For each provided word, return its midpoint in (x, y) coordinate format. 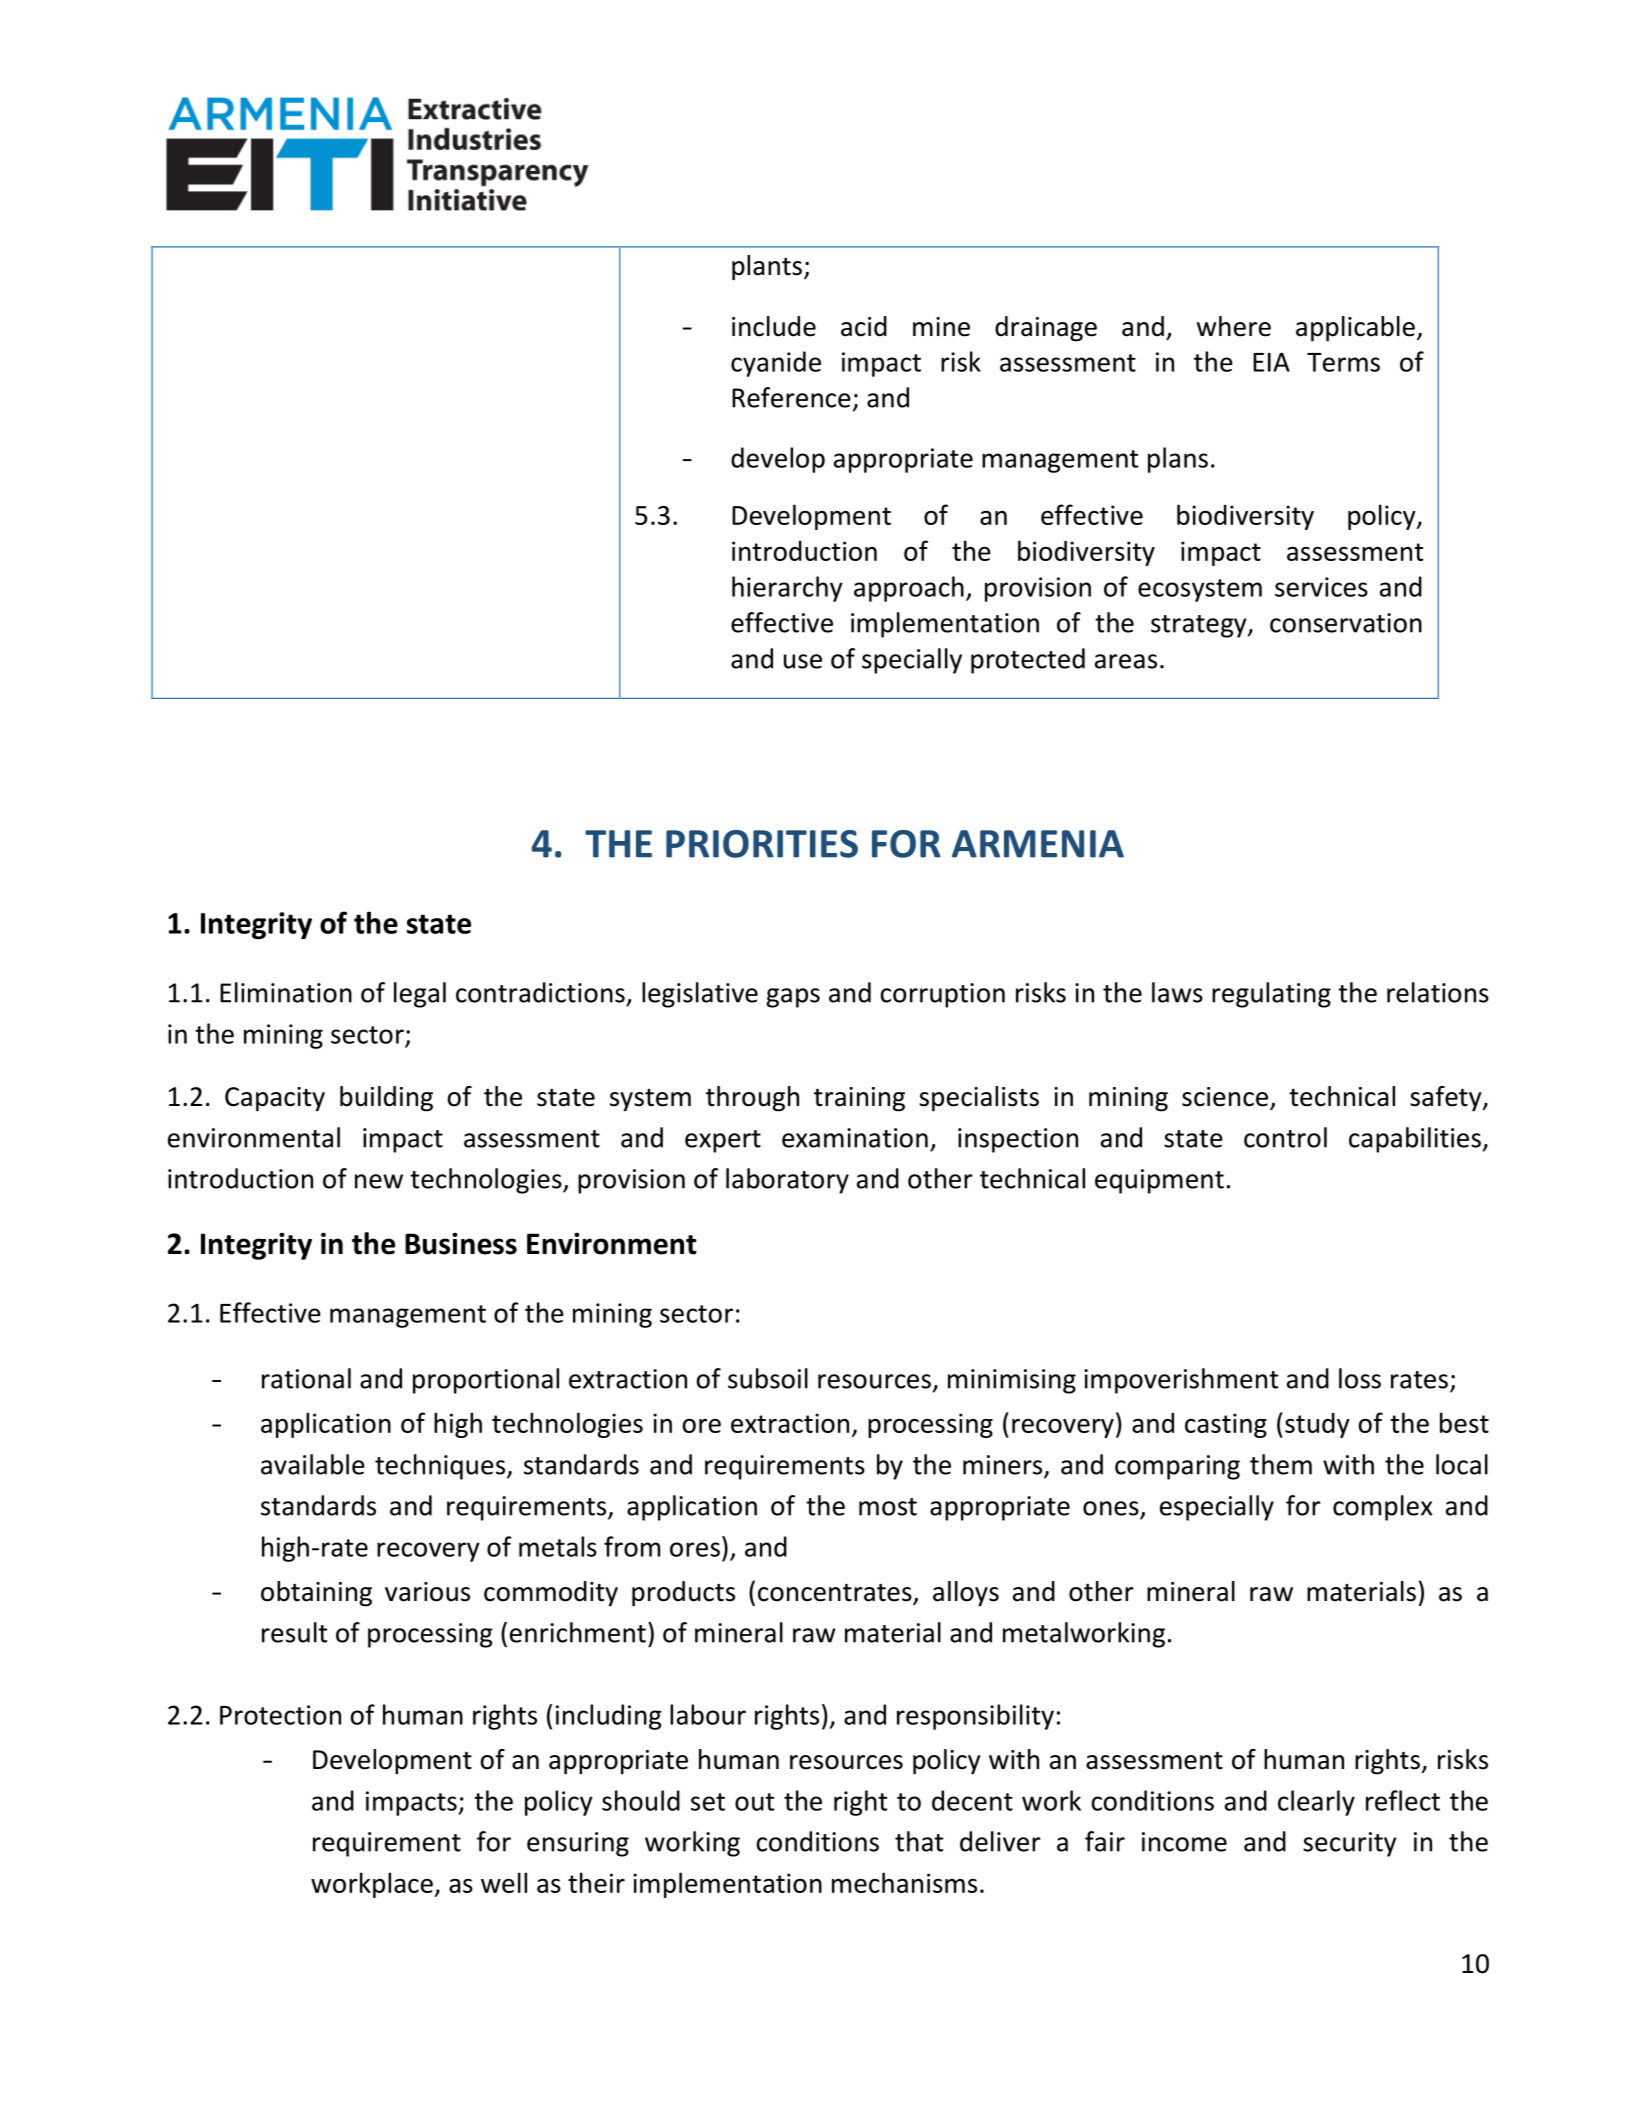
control (1285, 1137)
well (504, 1882)
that (919, 1841)
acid (864, 326)
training (859, 1099)
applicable (1355, 329)
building (386, 1099)
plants (767, 268)
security (1349, 1844)
